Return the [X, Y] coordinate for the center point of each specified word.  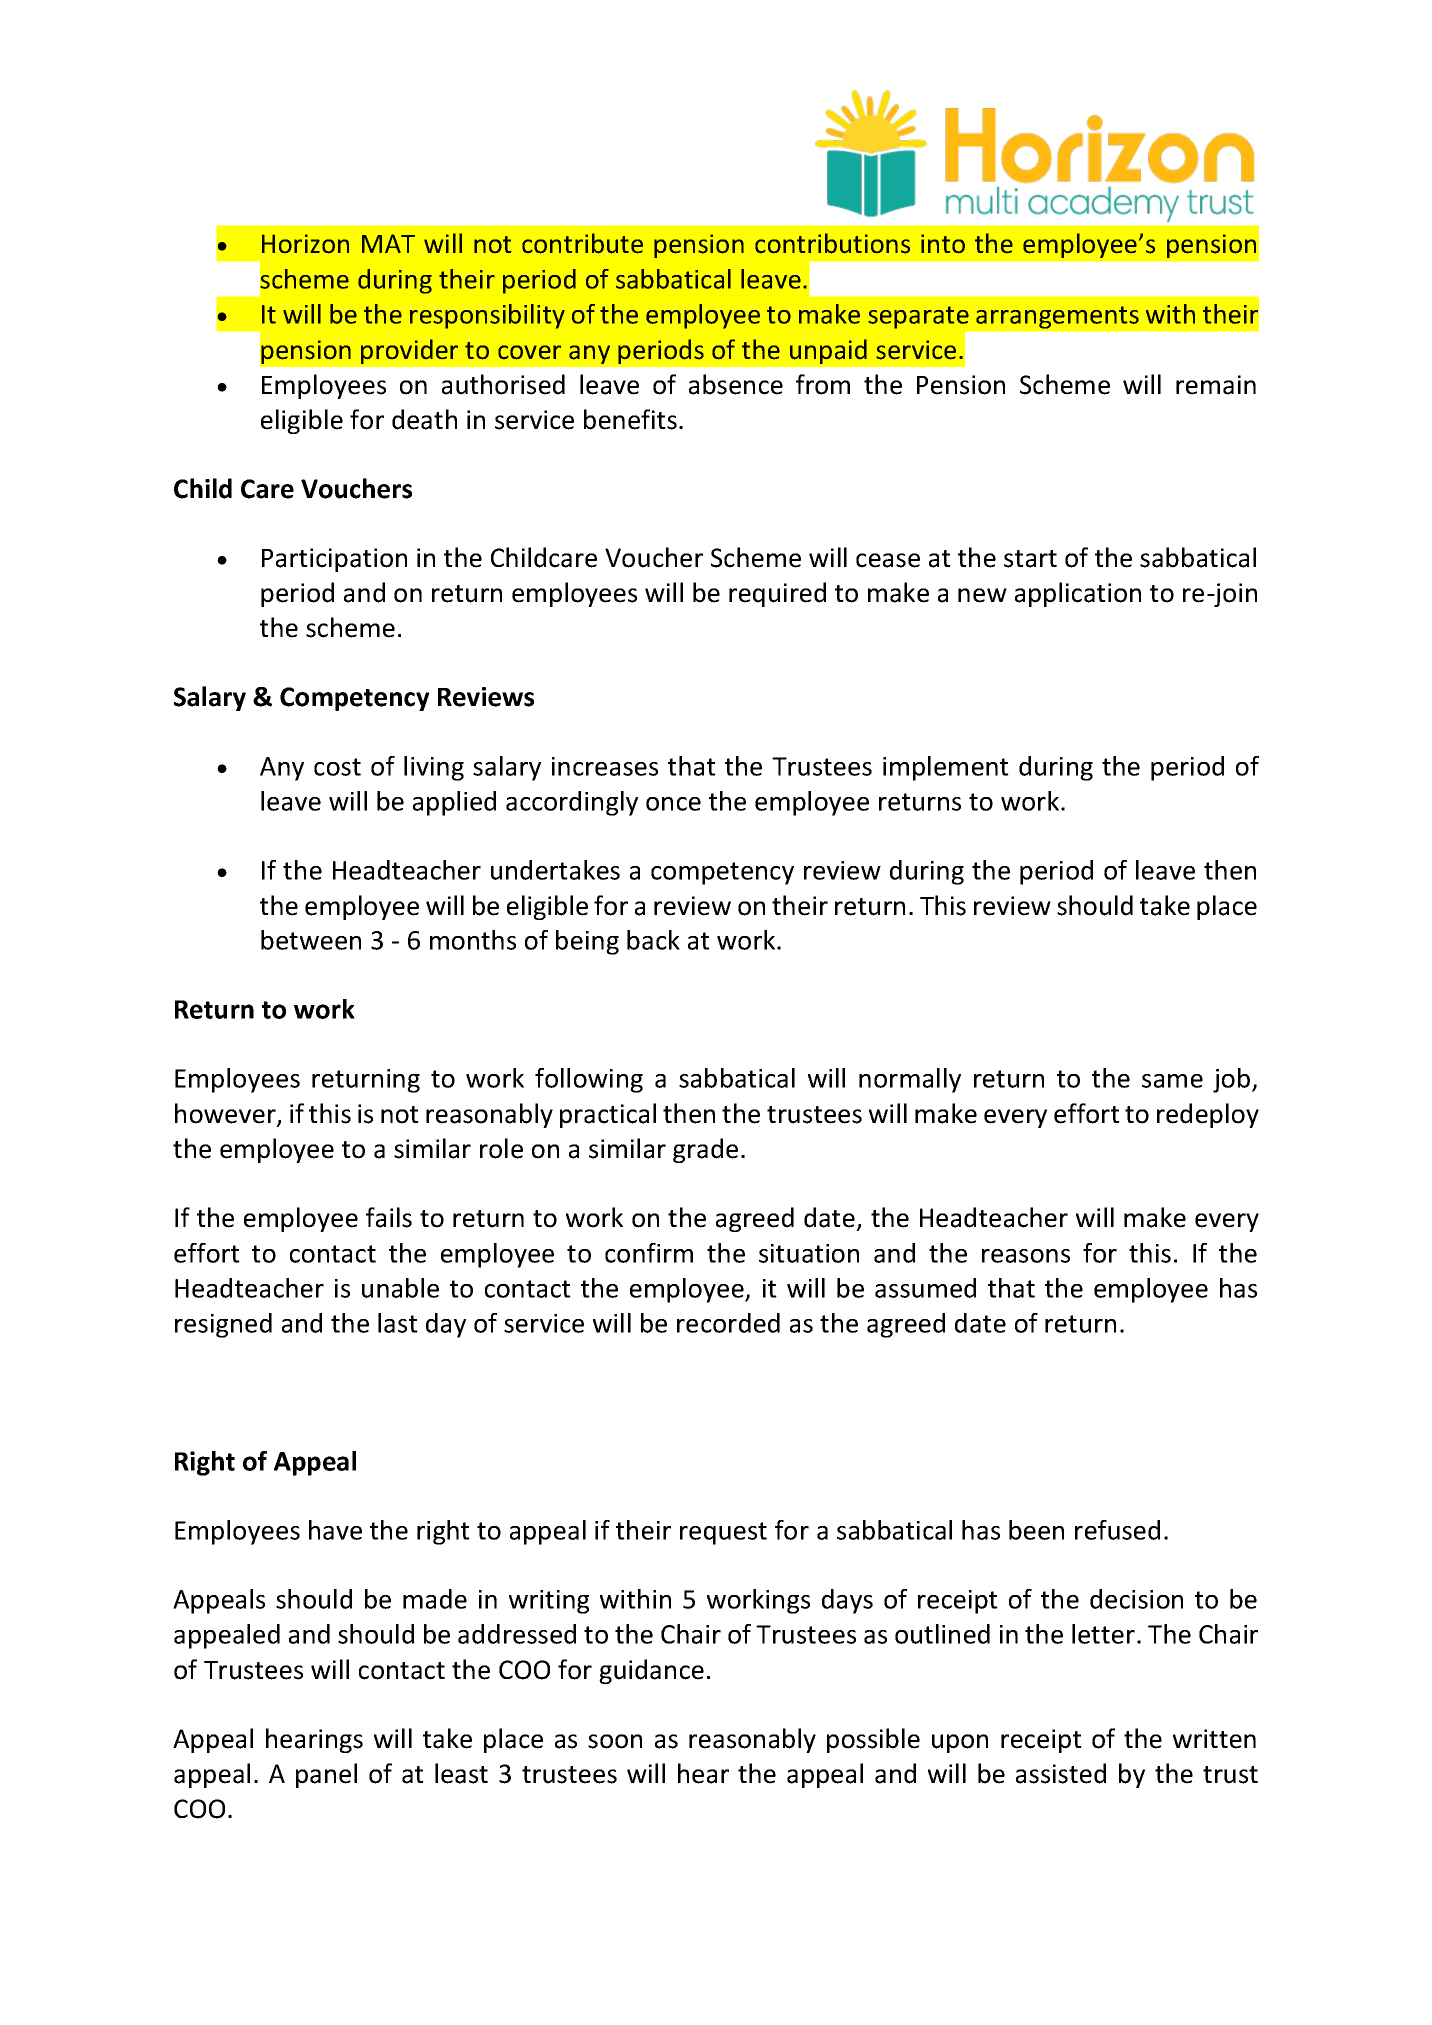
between [311, 940]
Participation [334, 560]
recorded [728, 1323]
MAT [388, 243]
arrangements [1057, 317]
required [777, 594]
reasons [1026, 1256]
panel [326, 1775]
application [1078, 594]
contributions [832, 243]
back [653, 940]
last [398, 1323]
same [1172, 1081]
